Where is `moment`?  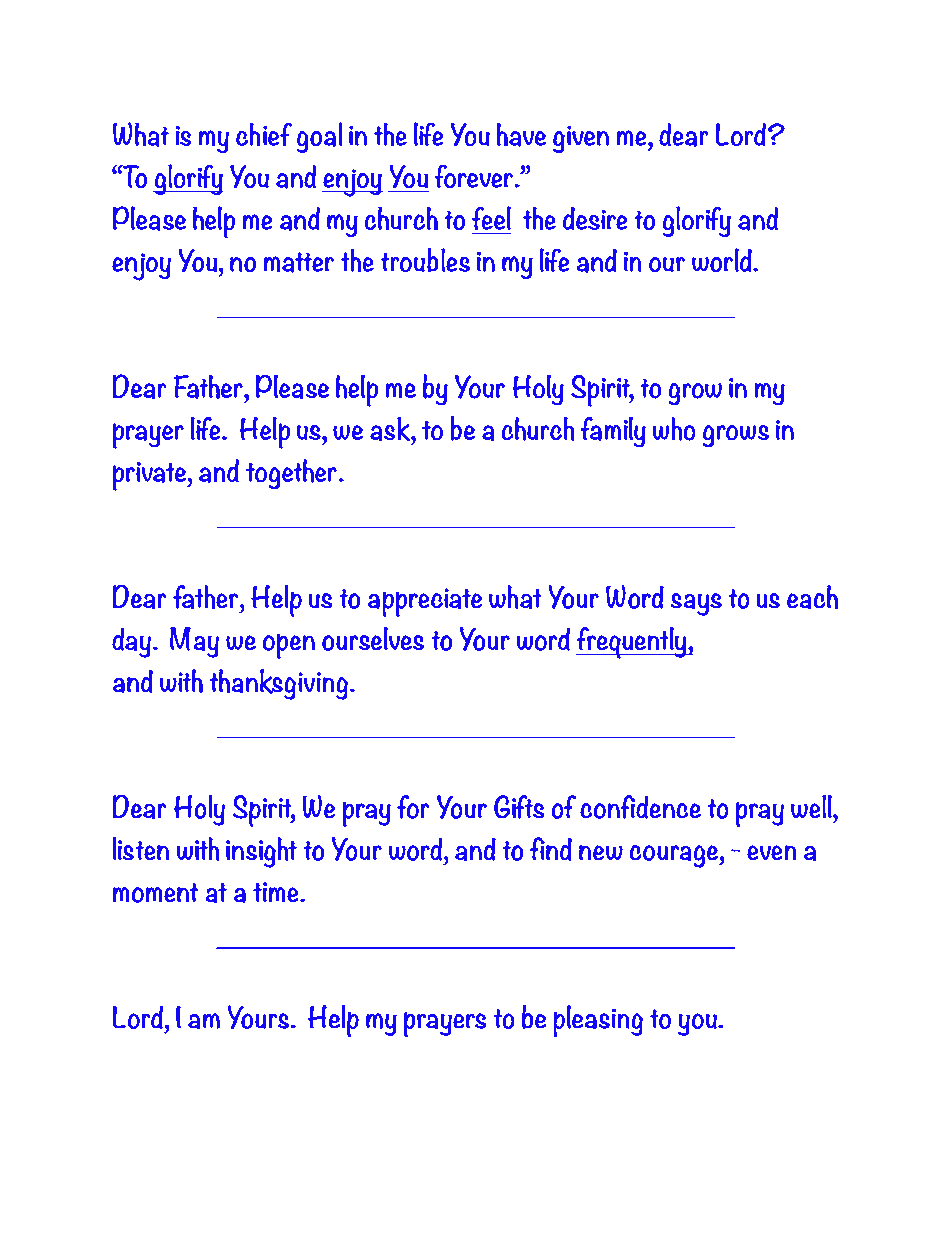 moment is located at coordinates (155, 893).
